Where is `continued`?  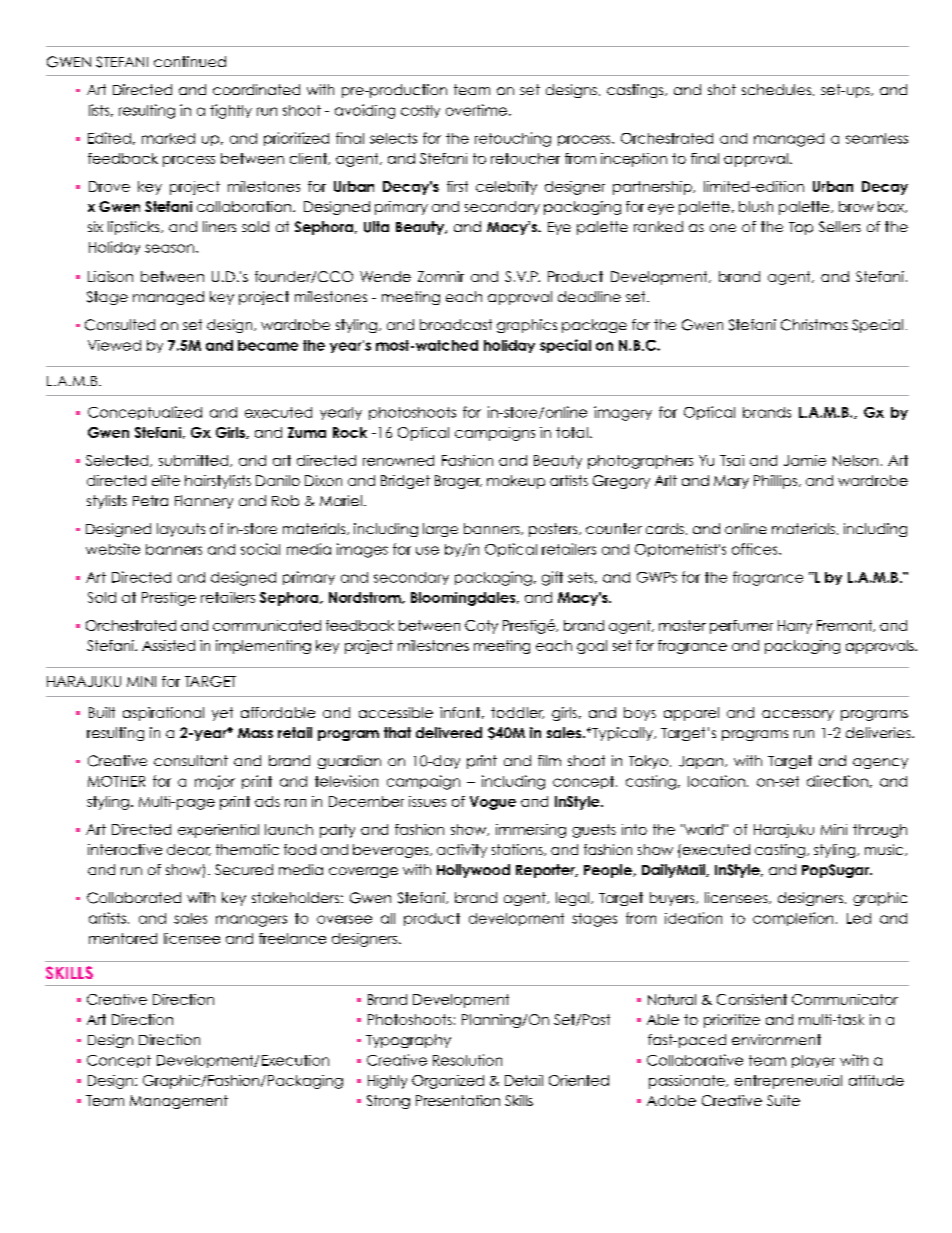 continued is located at coordinates (190, 61).
